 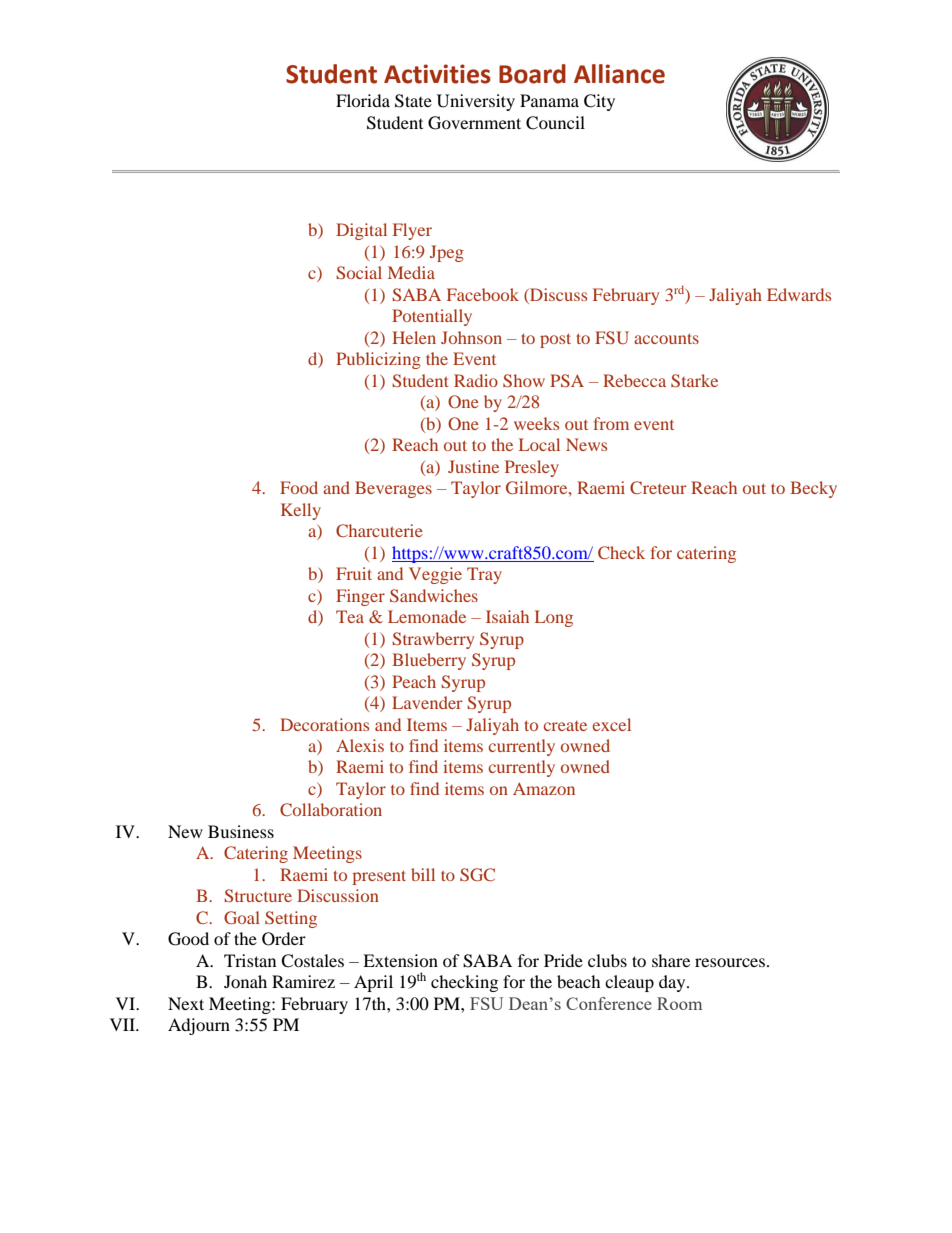 I want to click on Strawberry, so click(x=433, y=640).
